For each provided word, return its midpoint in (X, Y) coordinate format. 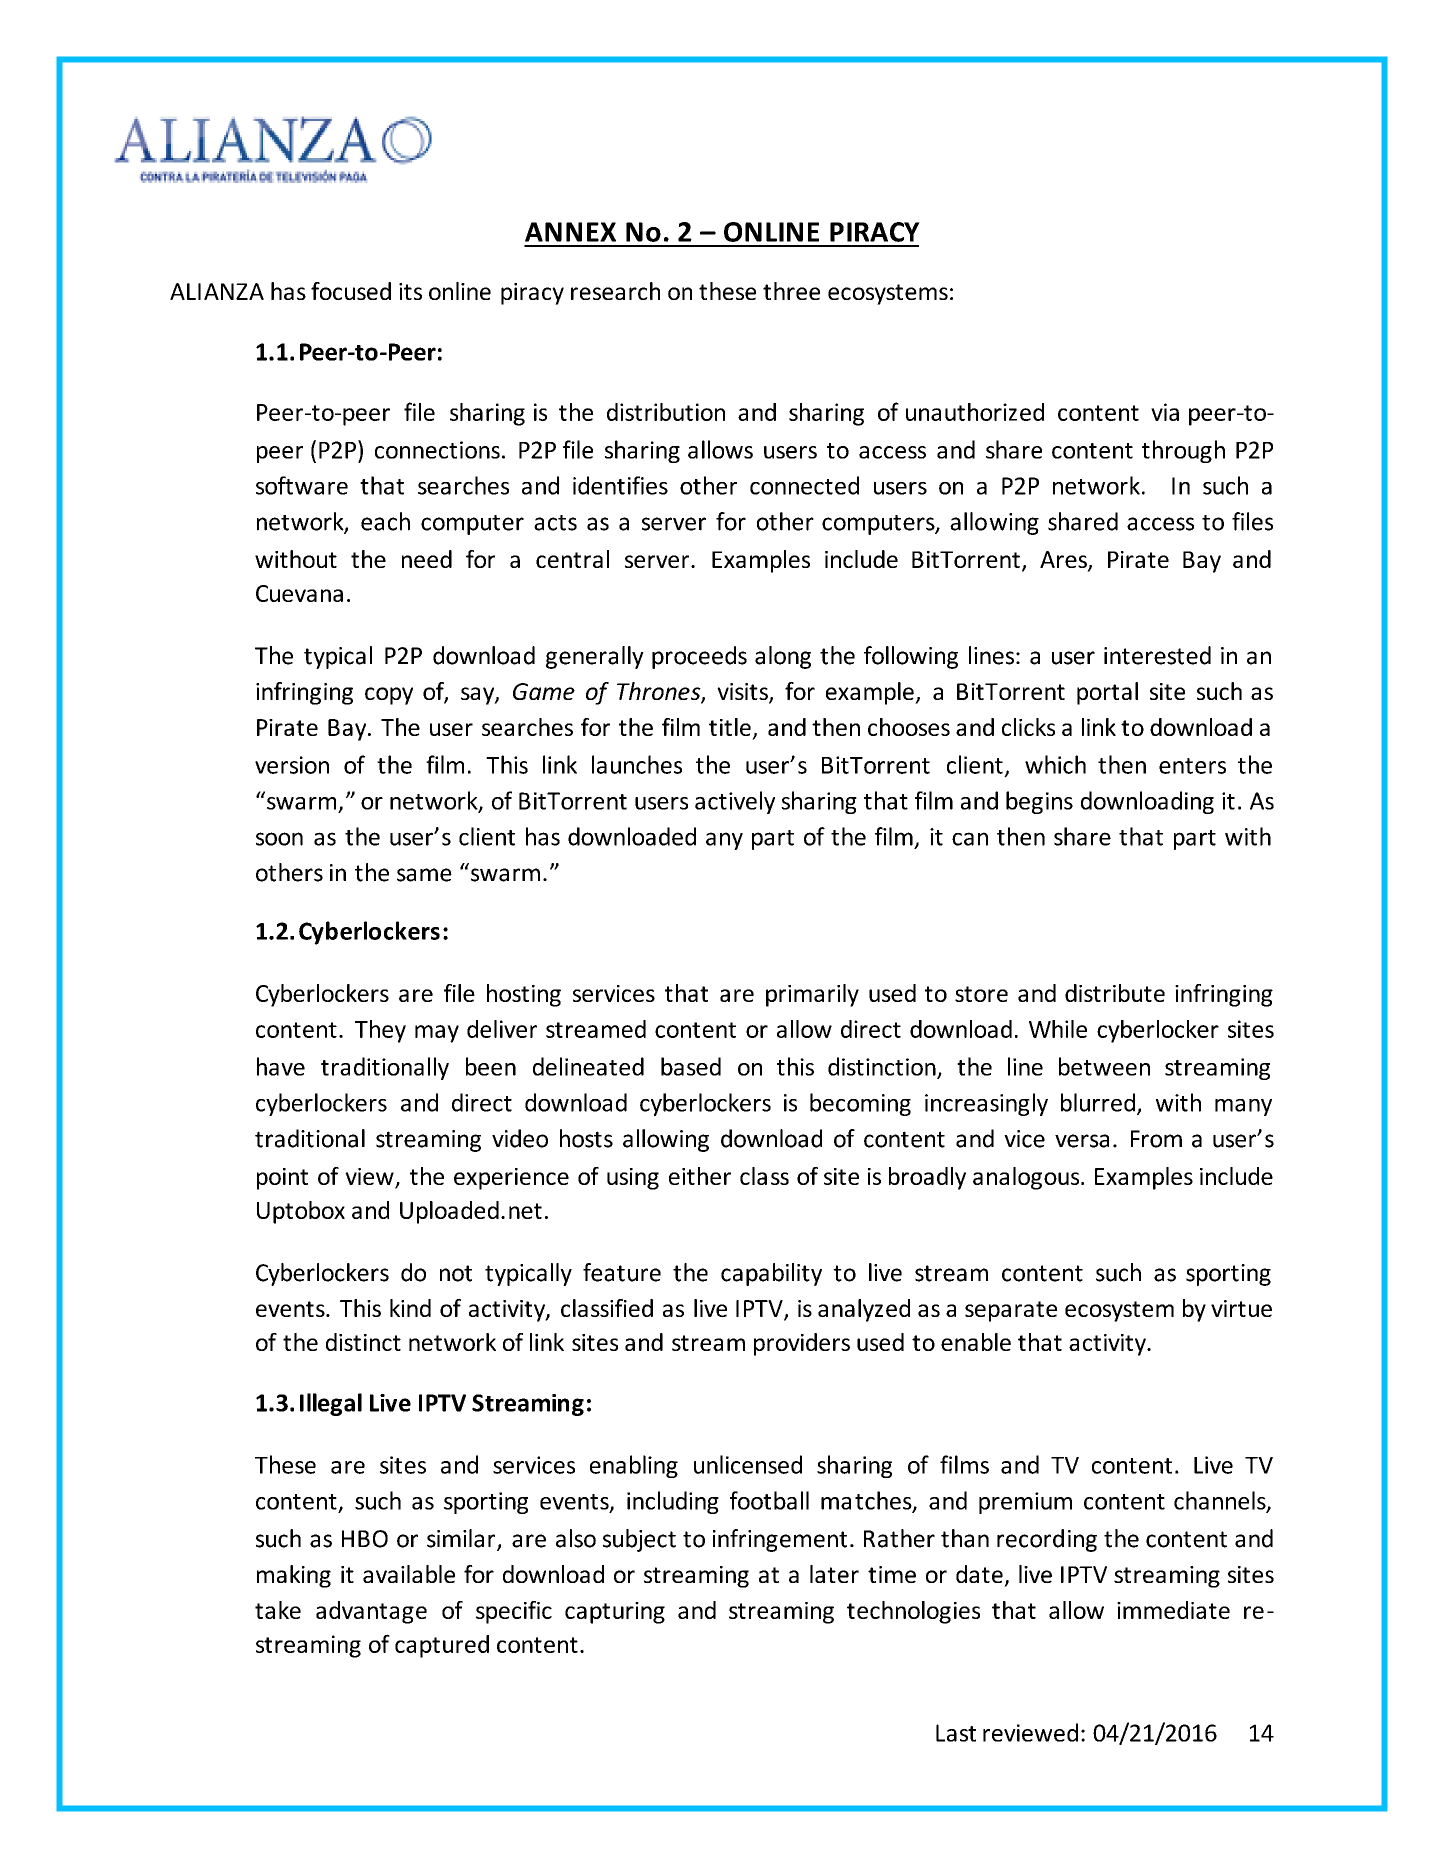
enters (1192, 766)
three (791, 291)
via (1165, 412)
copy (389, 696)
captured (442, 1646)
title (730, 727)
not (456, 1273)
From (1156, 1139)
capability (771, 1274)
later (834, 1574)
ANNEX (570, 232)
